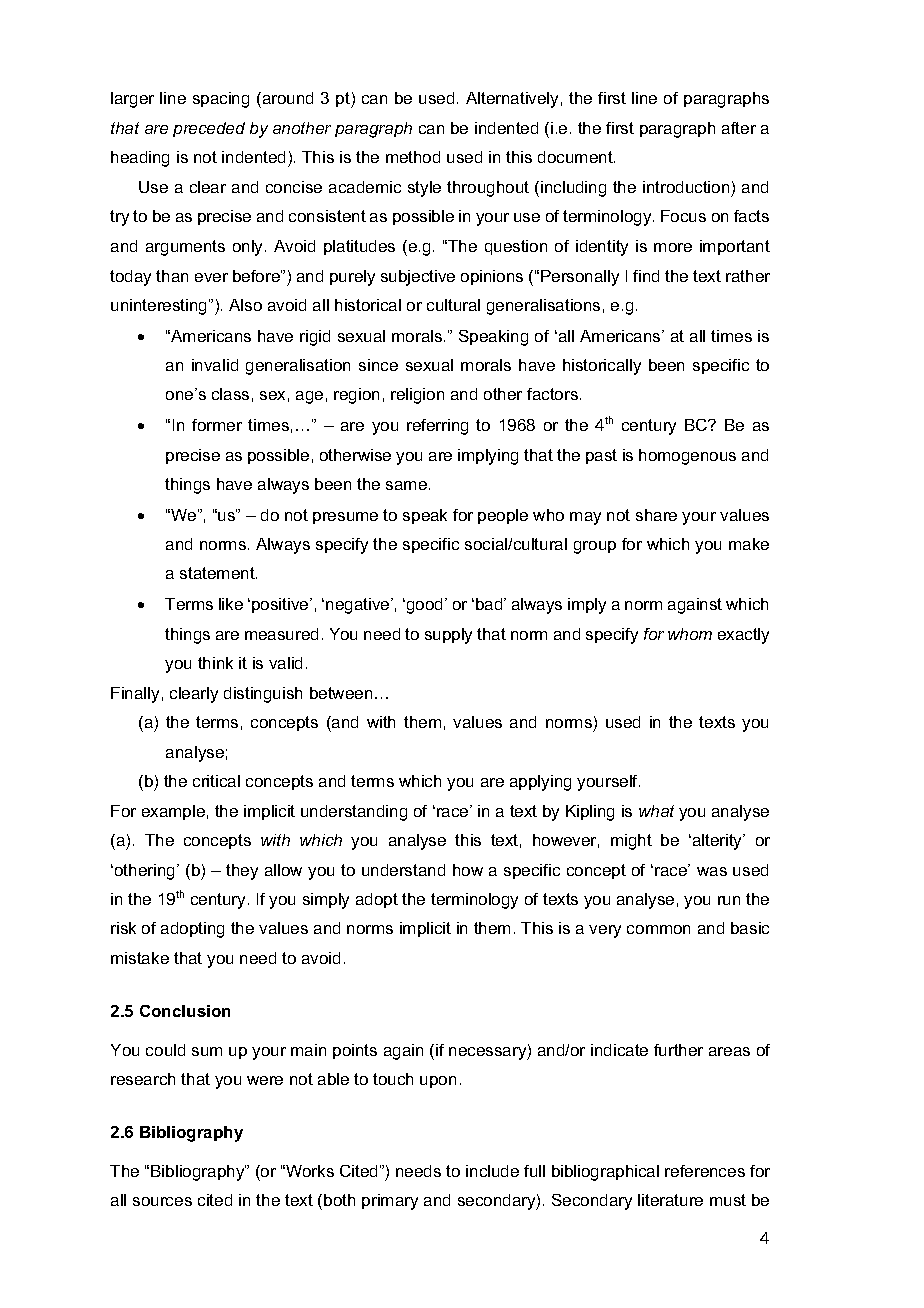 This screenshot has width=924, height=1308. I want to click on since, so click(378, 365).
